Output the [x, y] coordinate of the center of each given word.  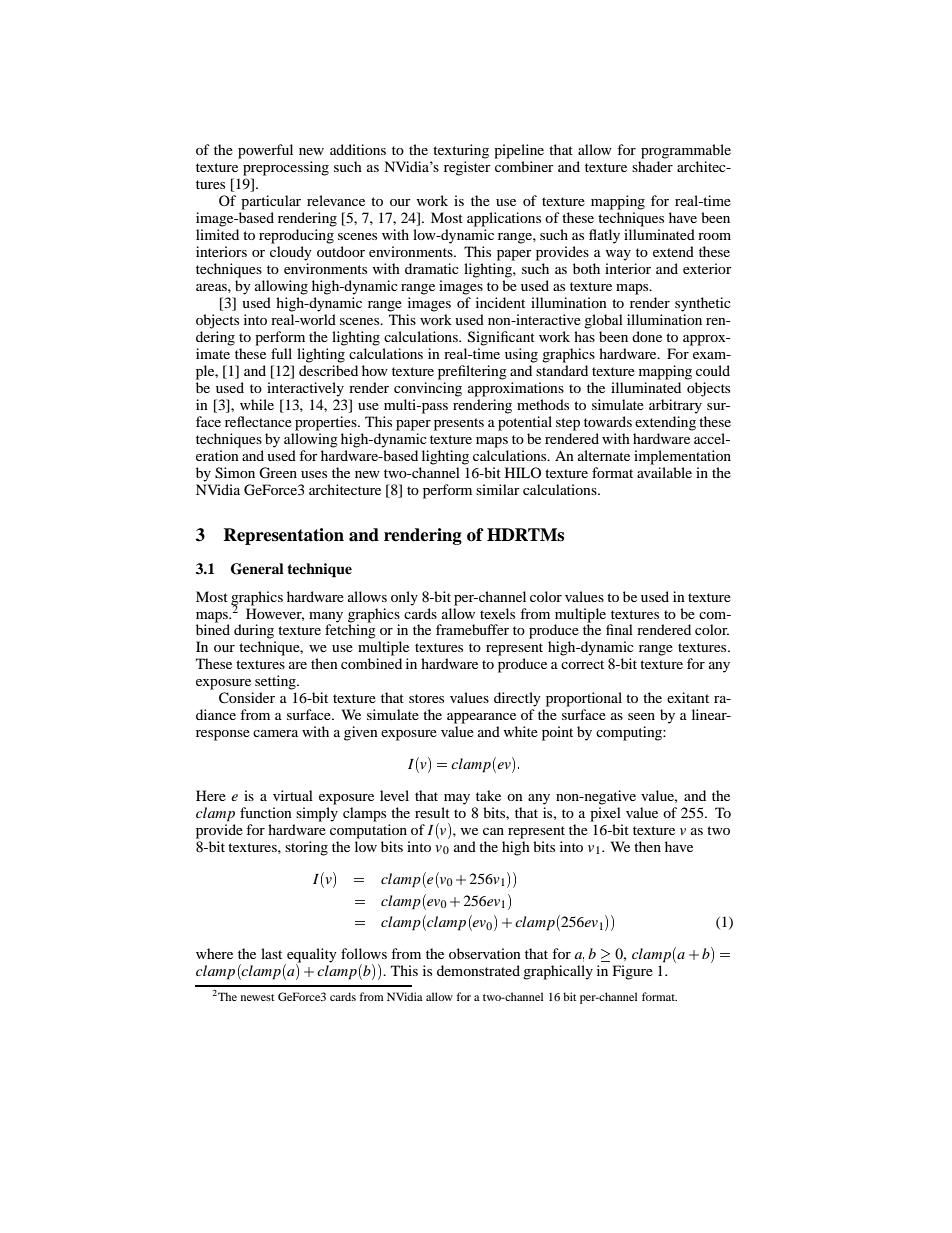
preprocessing [286, 168]
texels [497, 613]
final [619, 629]
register [467, 168]
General [257, 569]
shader [652, 166]
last [271, 953]
